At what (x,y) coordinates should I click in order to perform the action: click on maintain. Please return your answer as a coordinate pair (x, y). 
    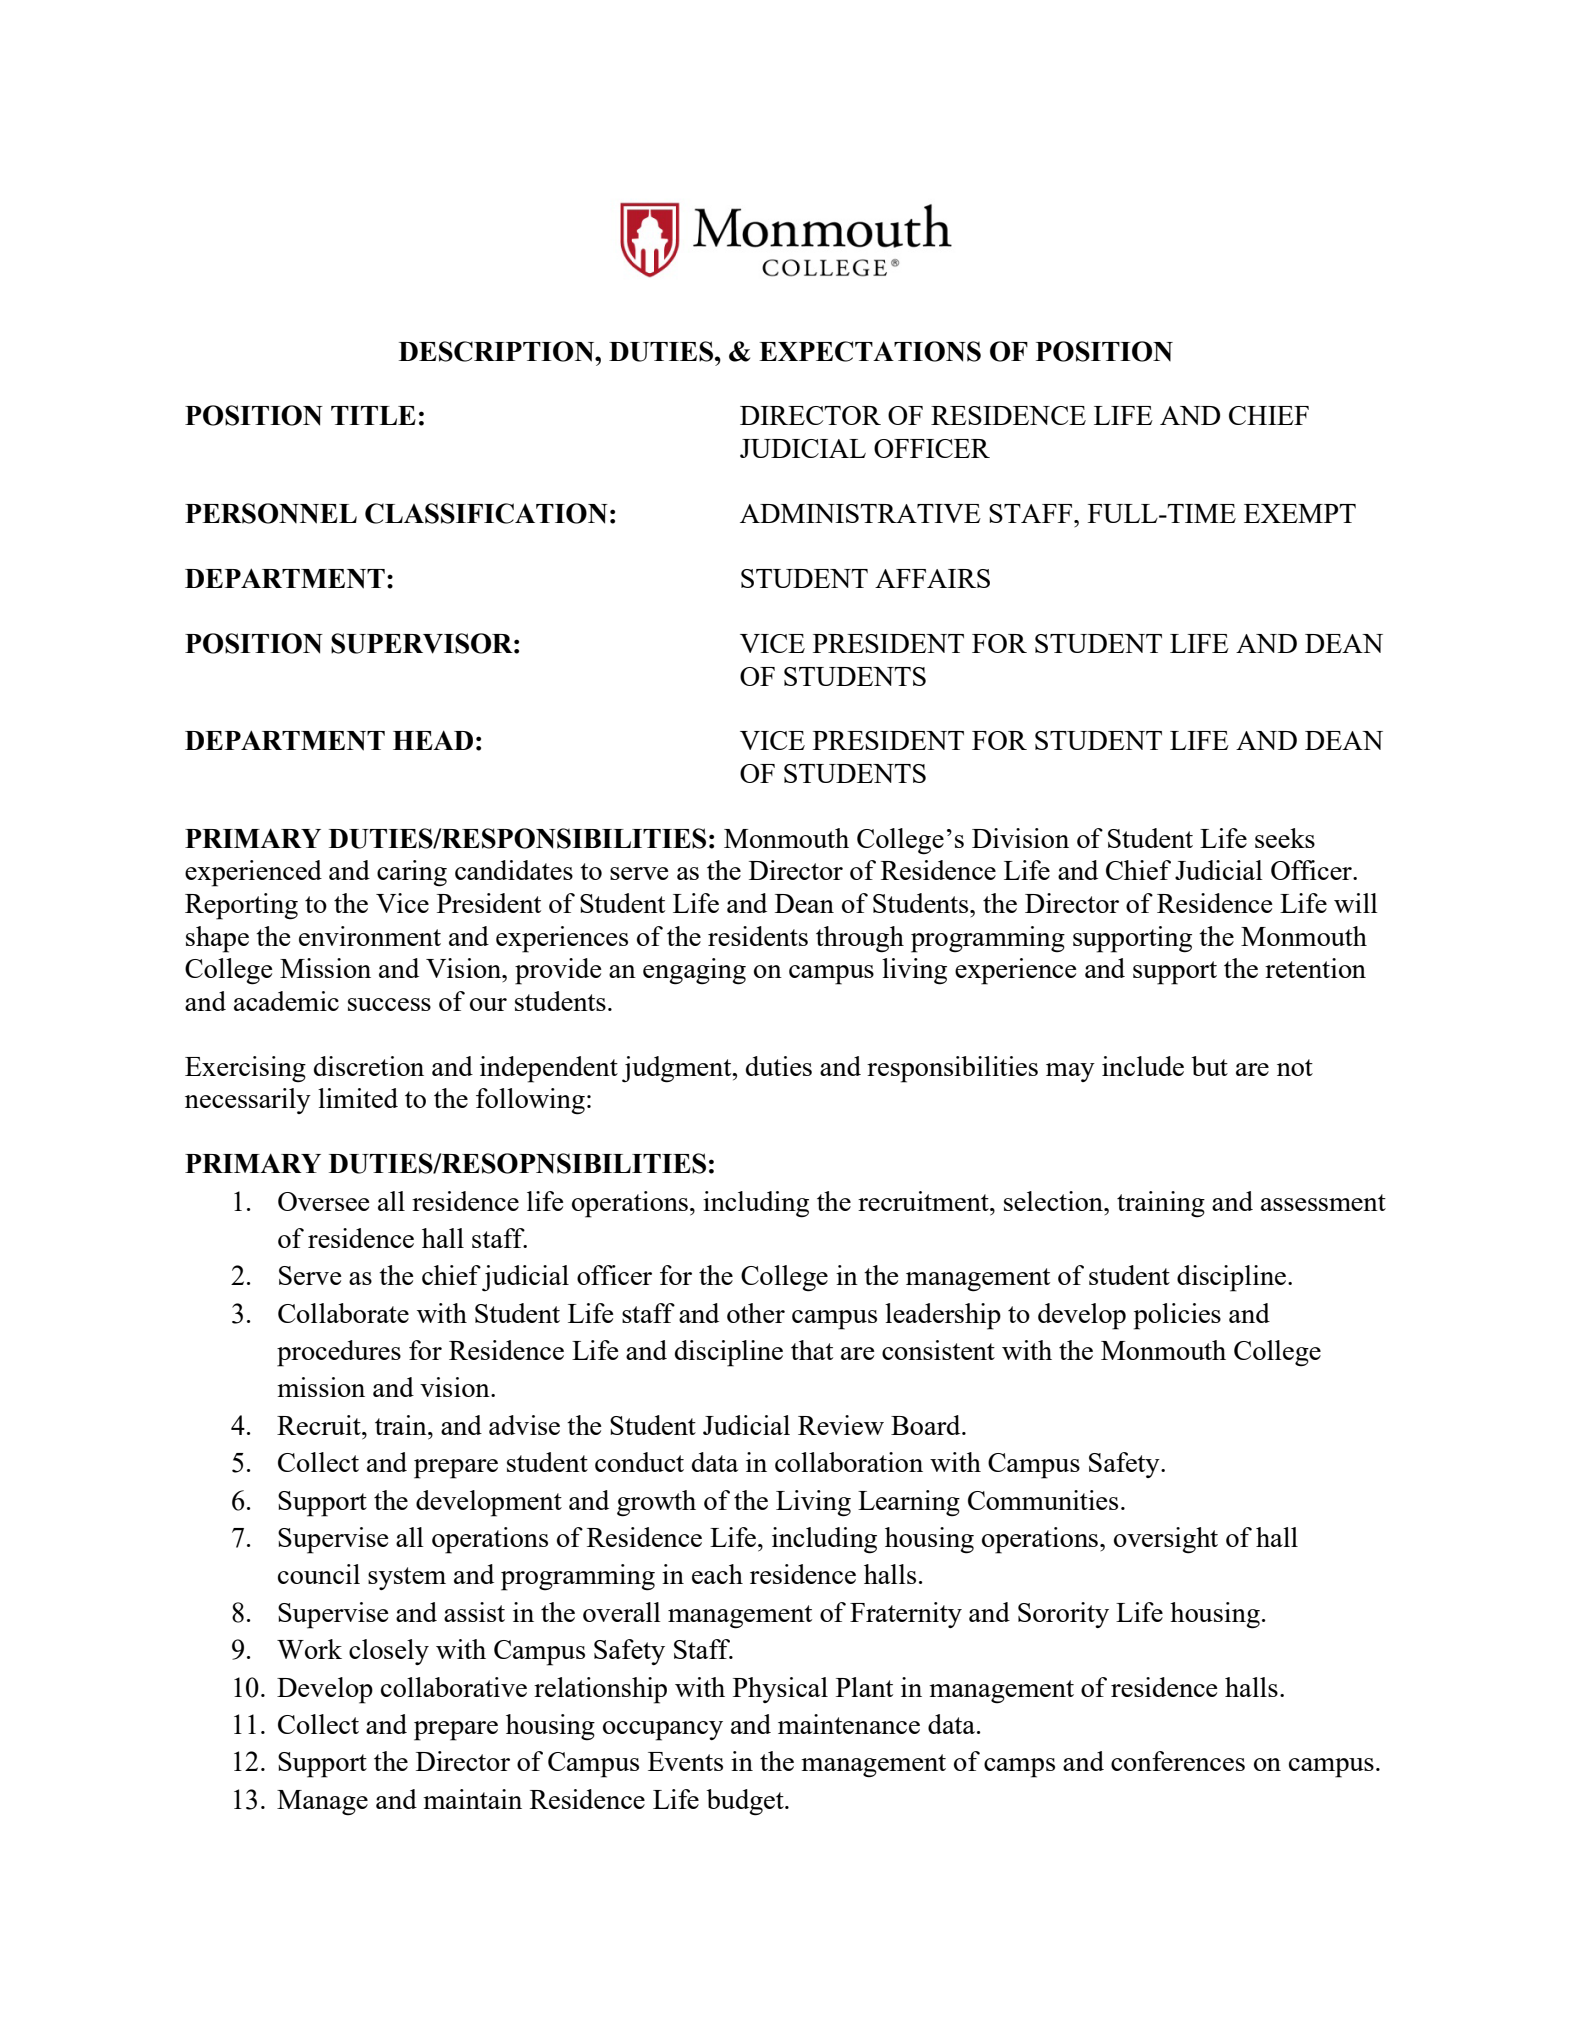
    Looking at the image, I should click on (472, 1799).
